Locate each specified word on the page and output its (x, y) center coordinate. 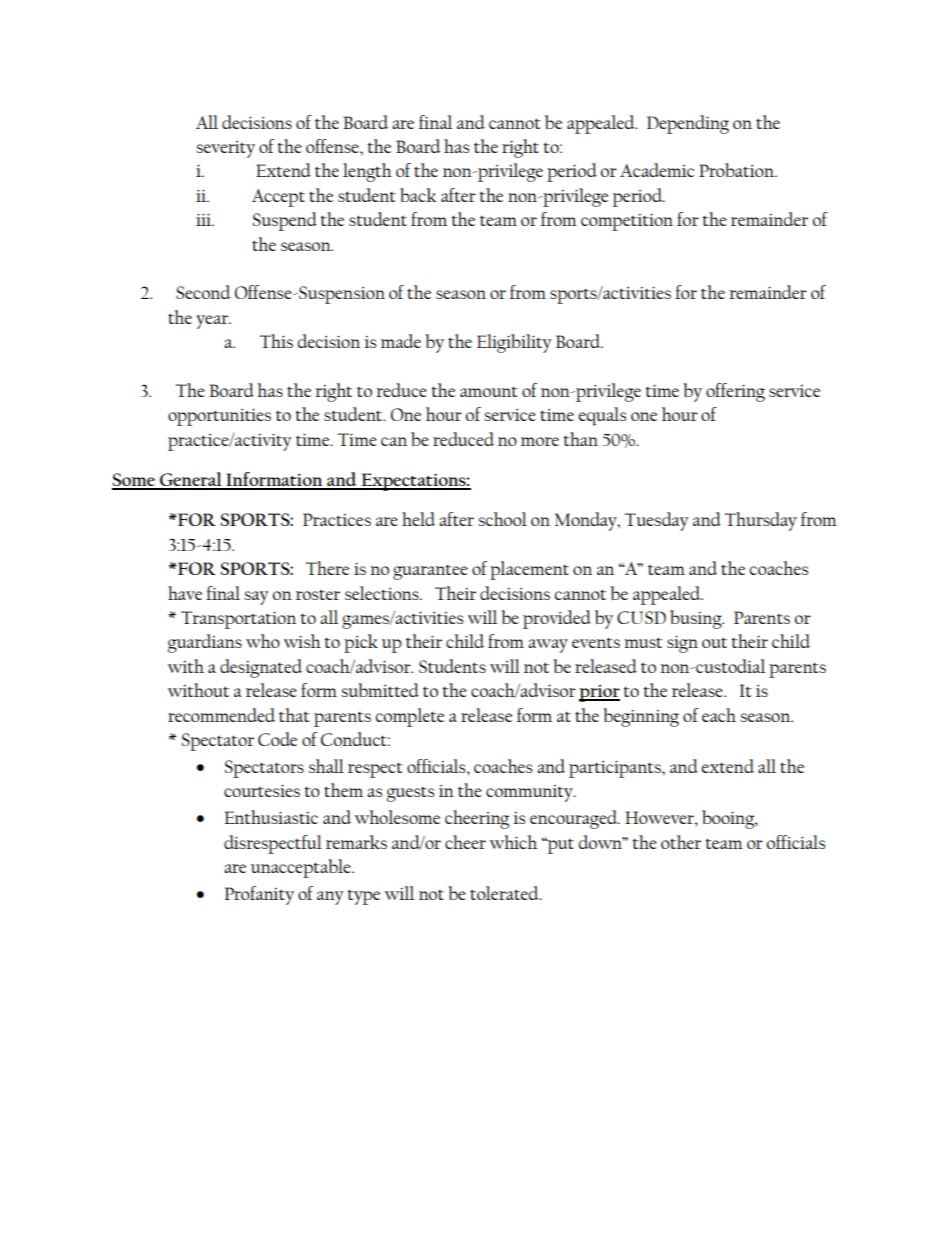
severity (225, 149)
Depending (688, 124)
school (502, 519)
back (418, 195)
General (191, 480)
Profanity (259, 895)
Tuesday (656, 521)
